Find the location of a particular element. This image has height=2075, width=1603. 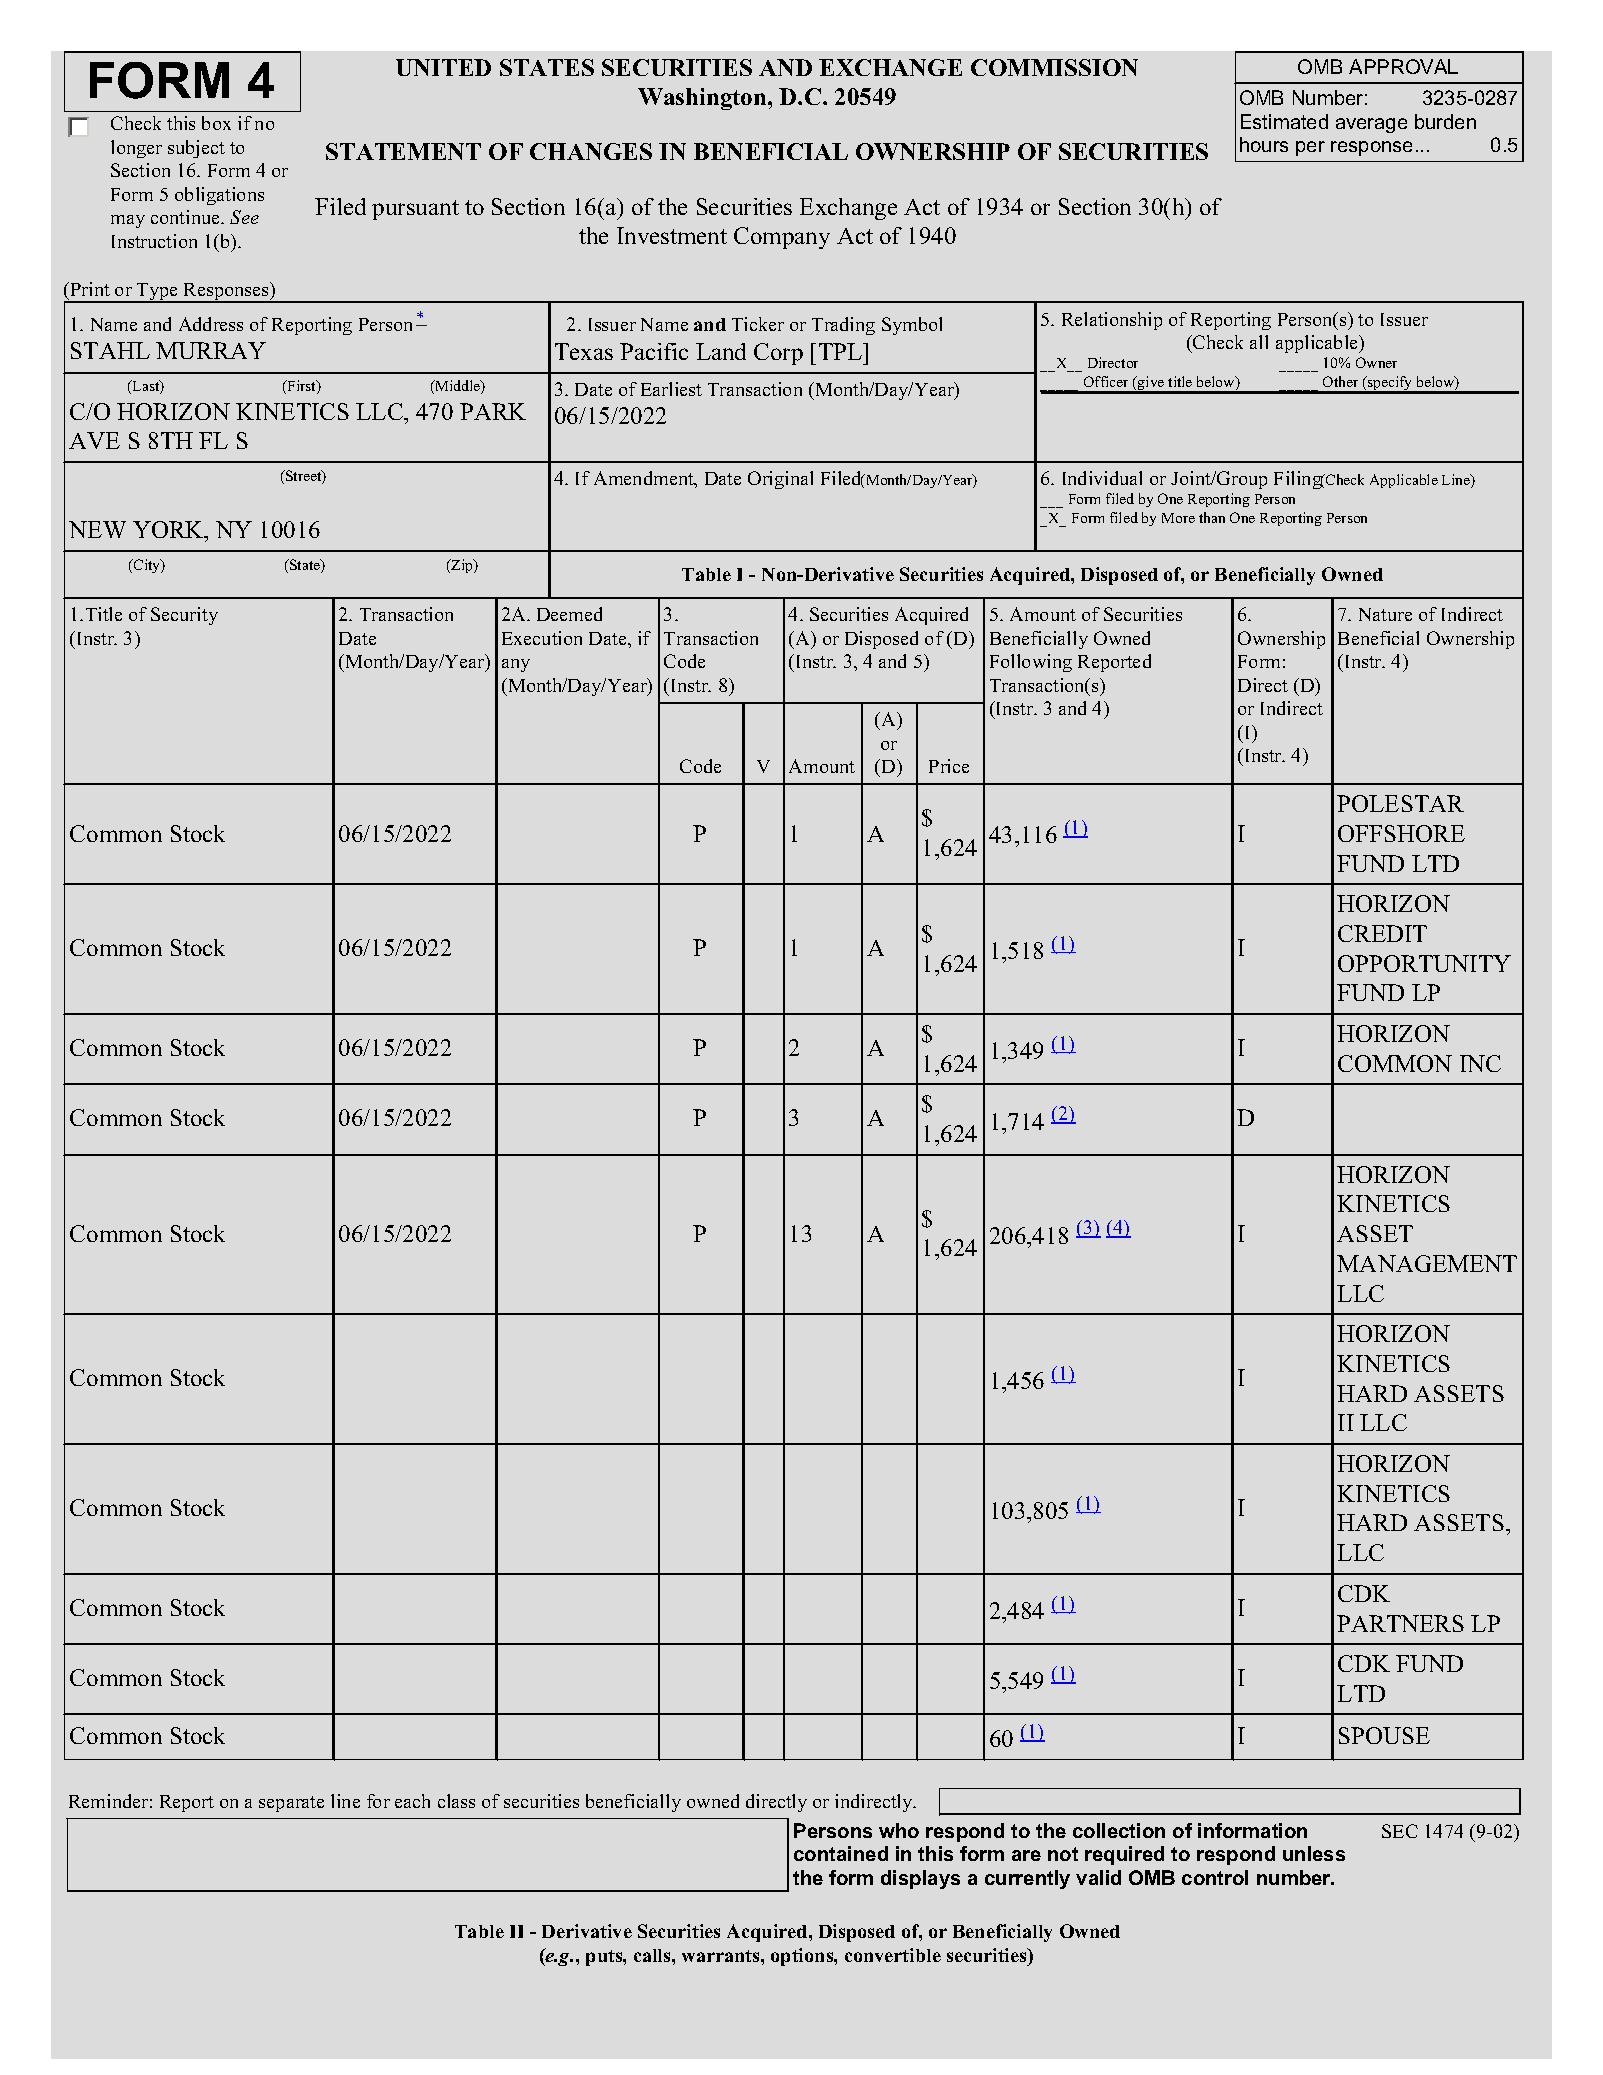

Price is located at coordinates (949, 766).
